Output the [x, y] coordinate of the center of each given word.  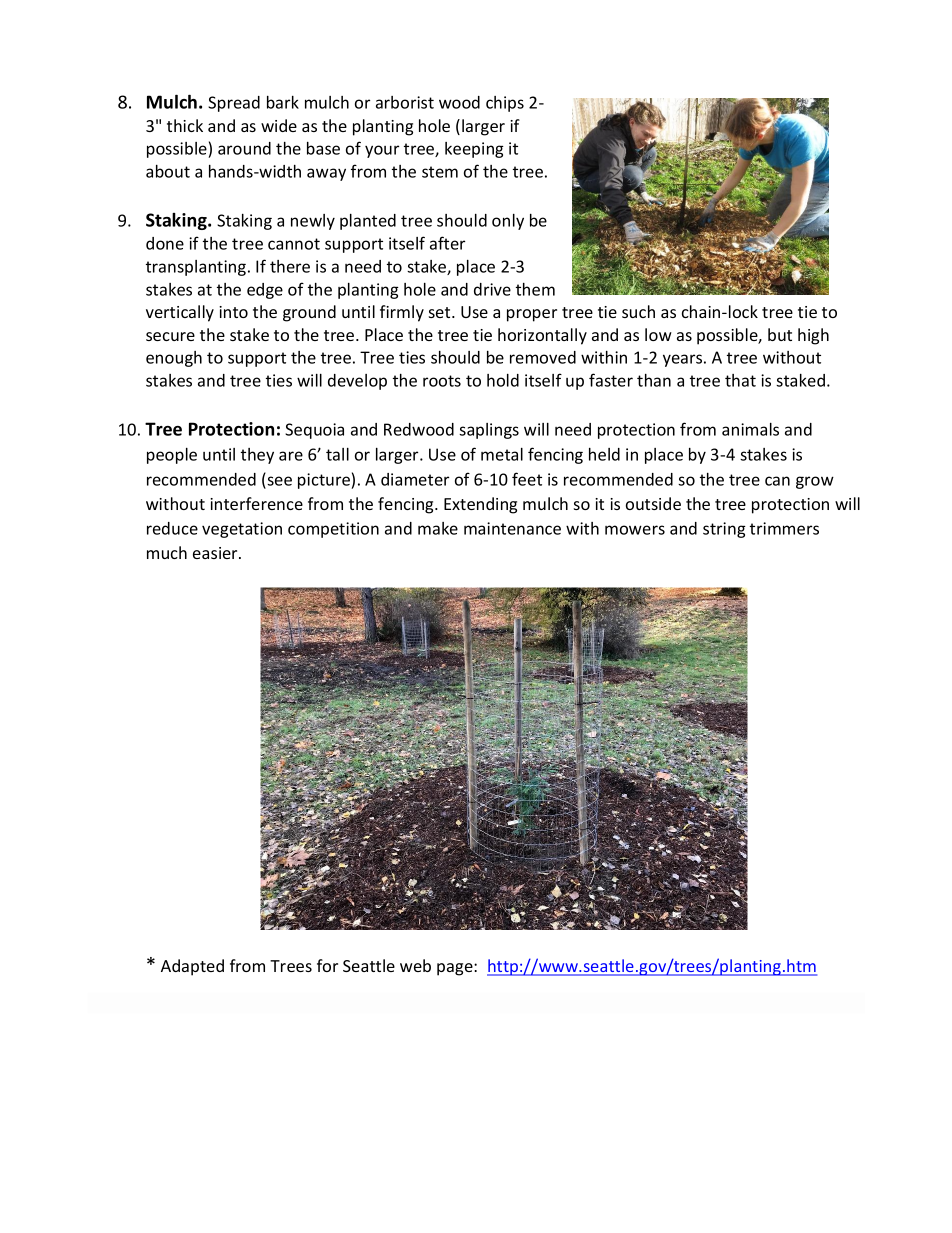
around [244, 148]
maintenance [512, 528]
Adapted [192, 967]
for [327, 965]
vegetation [242, 530]
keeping [474, 150]
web [415, 965]
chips [505, 104]
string [724, 530]
